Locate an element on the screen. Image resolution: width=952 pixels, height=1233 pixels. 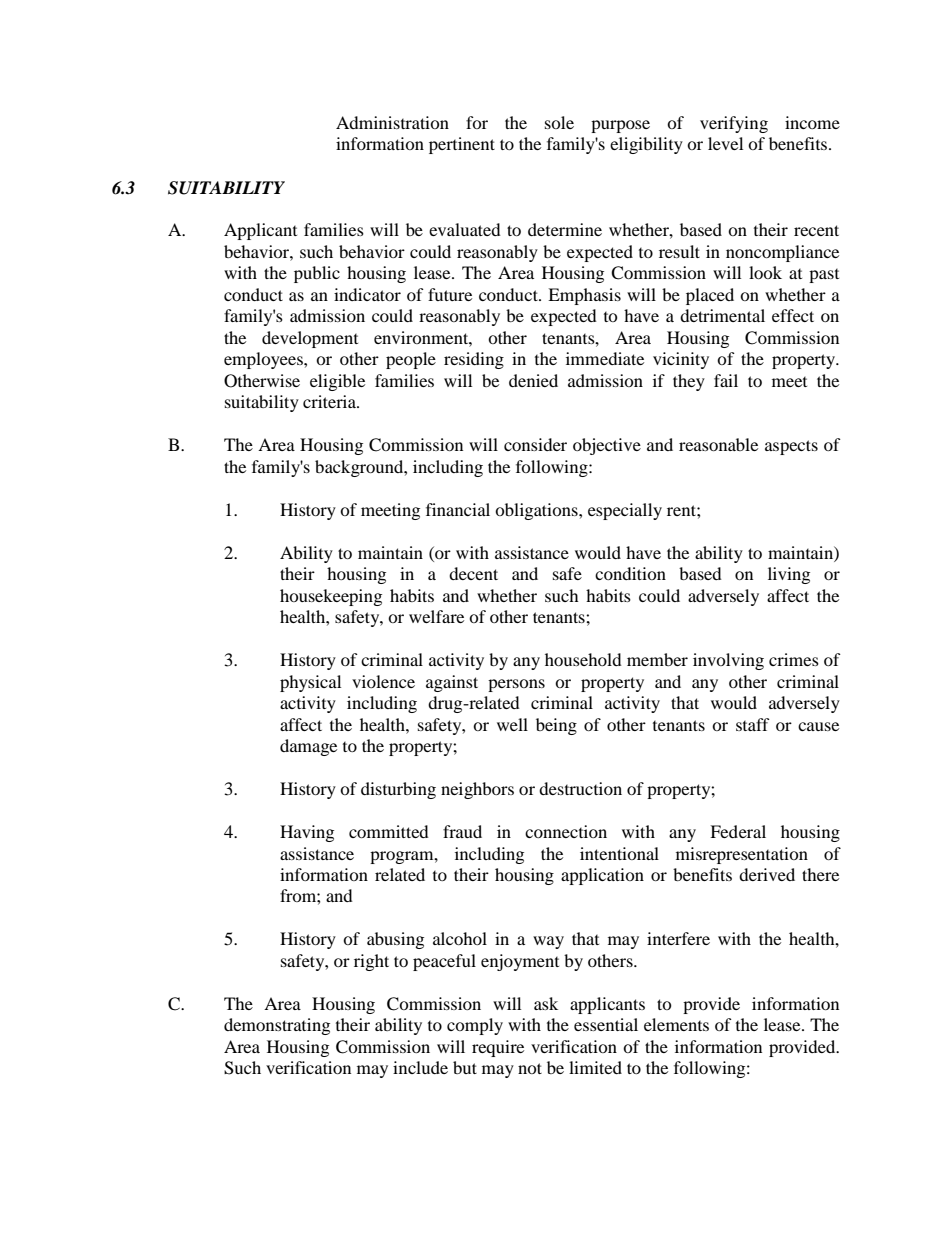
staff is located at coordinates (753, 724).
